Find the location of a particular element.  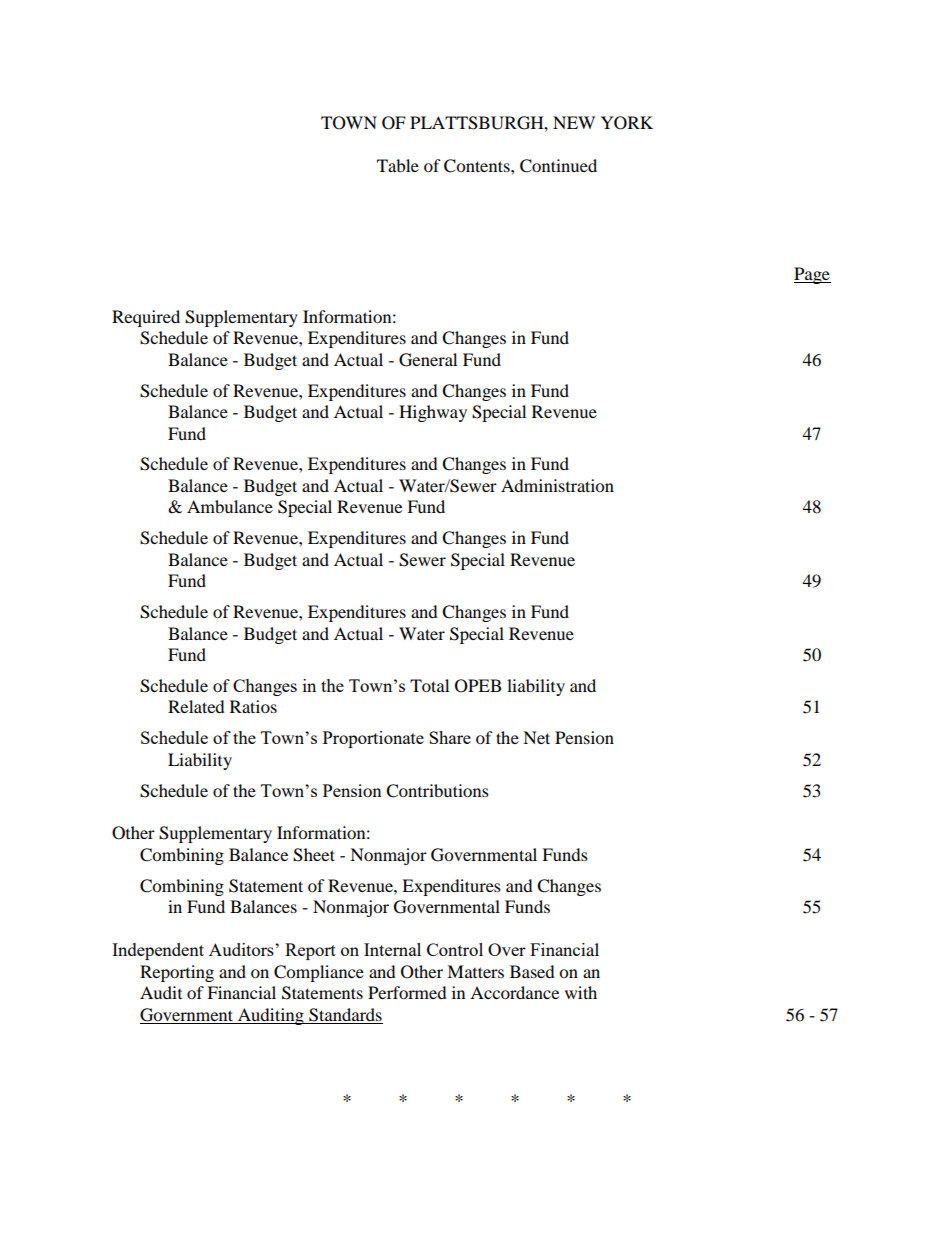

Administration is located at coordinates (557, 485).
